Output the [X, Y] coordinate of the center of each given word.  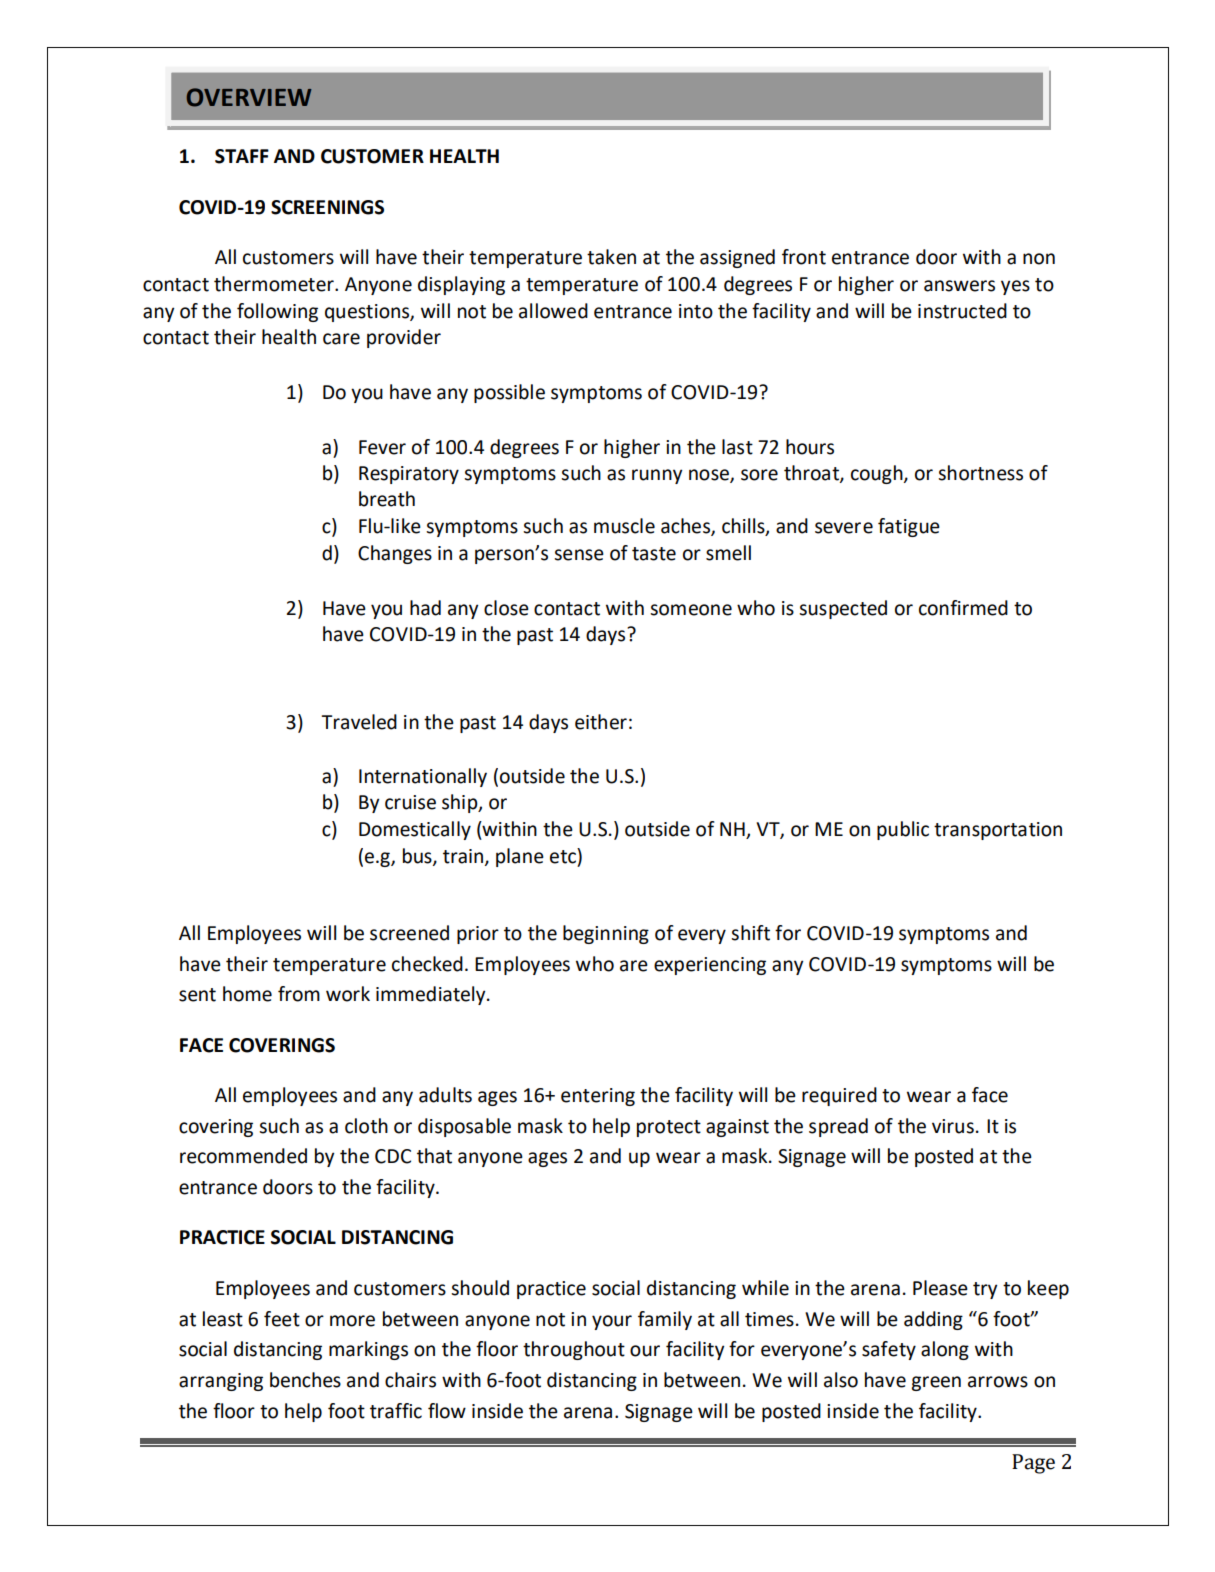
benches [305, 1380]
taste [654, 554]
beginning [606, 934]
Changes [395, 554]
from [299, 994]
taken [611, 257]
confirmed [963, 608]
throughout [574, 1350]
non [1039, 259]
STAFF [242, 156]
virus [953, 1126]
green [936, 1383]
